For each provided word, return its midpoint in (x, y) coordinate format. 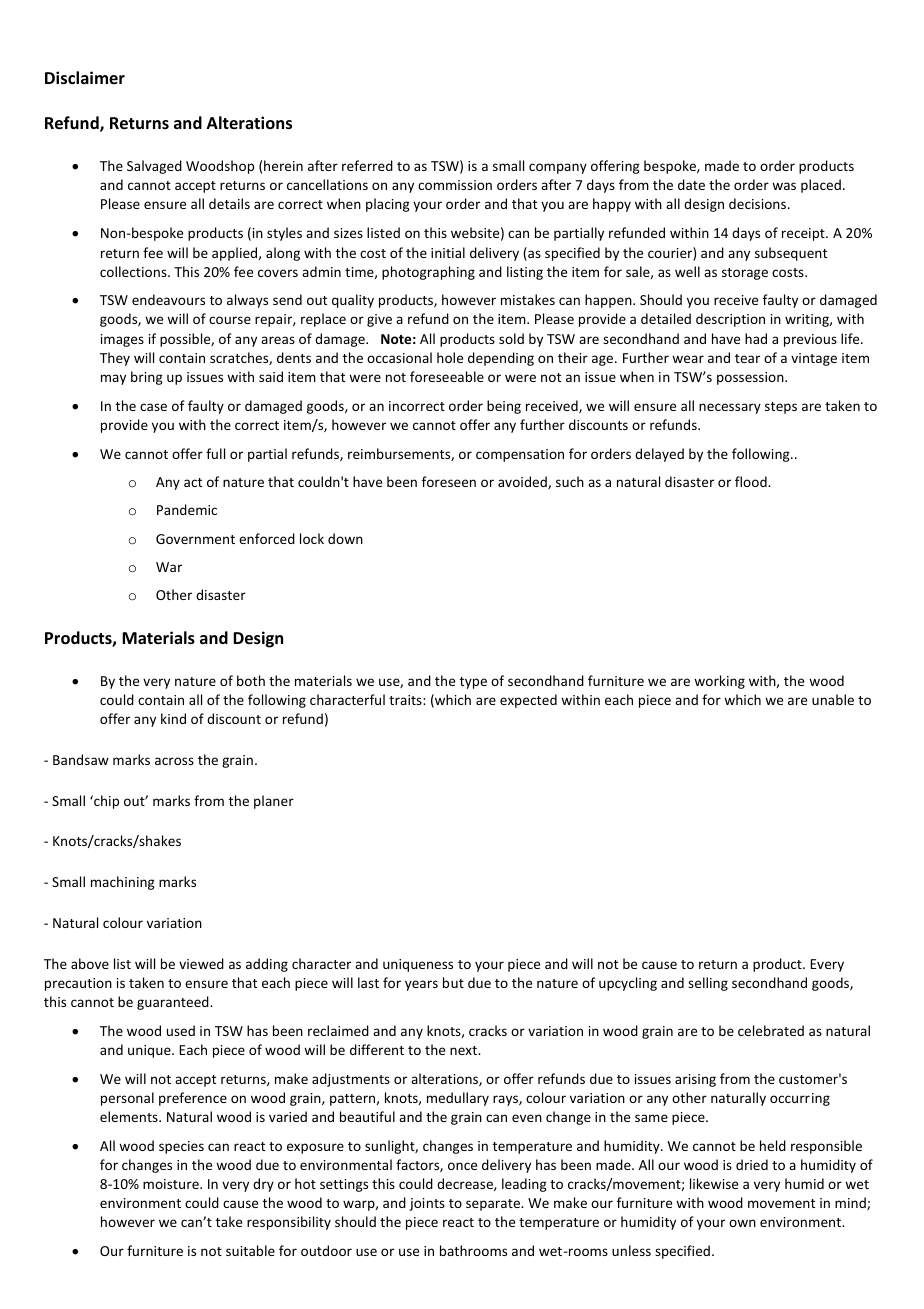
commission (455, 185)
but (453, 982)
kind (173, 718)
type (473, 683)
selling (708, 984)
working (719, 682)
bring (147, 378)
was (784, 186)
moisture (172, 1184)
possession (751, 378)
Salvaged (154, 167)
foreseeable (447, 376)
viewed (201, 963)
